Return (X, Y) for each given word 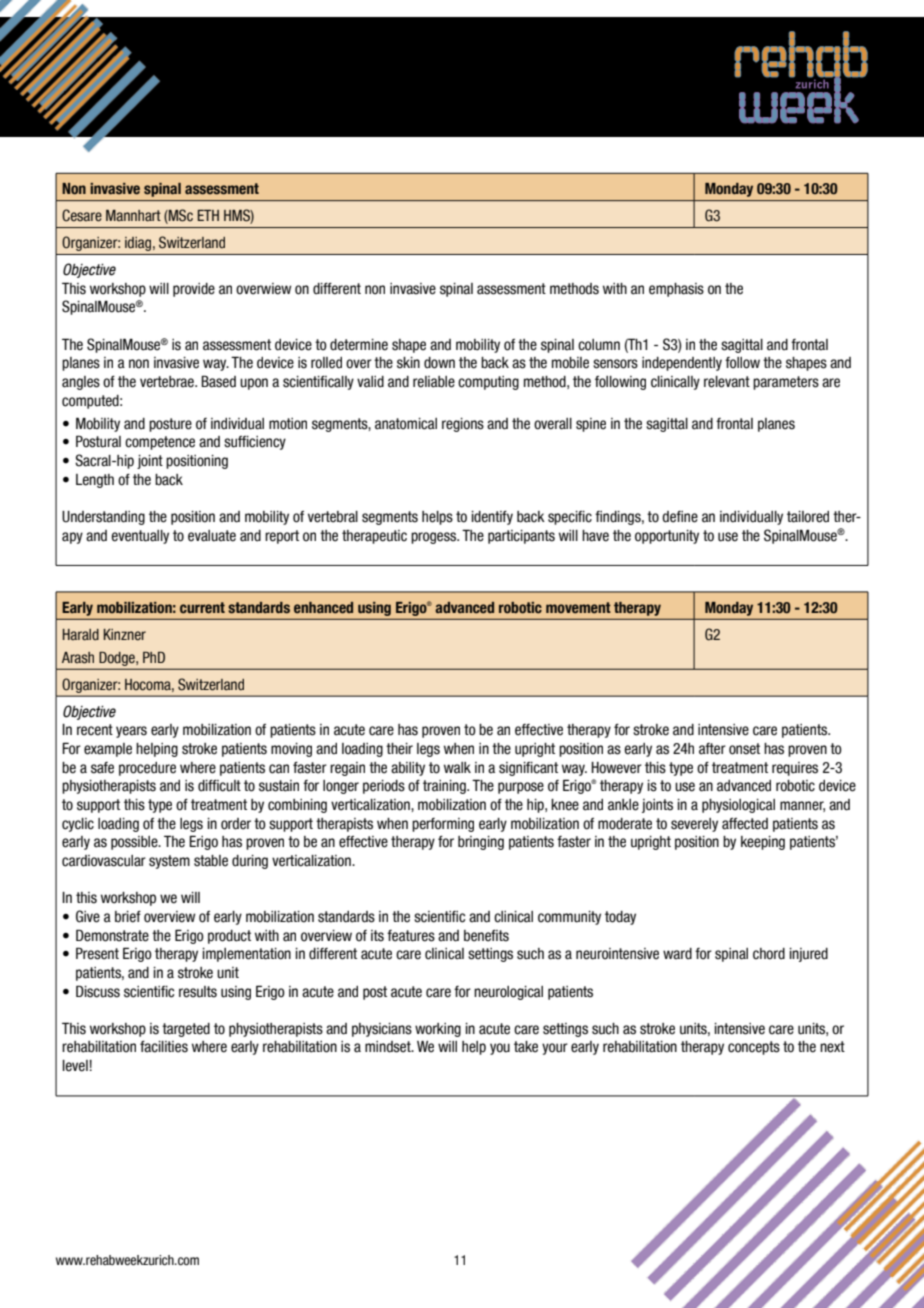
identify (492, 518)
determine (359, 345)
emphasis (676, 290)
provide (194, 290)
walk (457, 768)
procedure (147, 769)
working (438, 1030)
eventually (140, 537)
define (680, 517)
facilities (164, 1047)
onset (744, 749)
